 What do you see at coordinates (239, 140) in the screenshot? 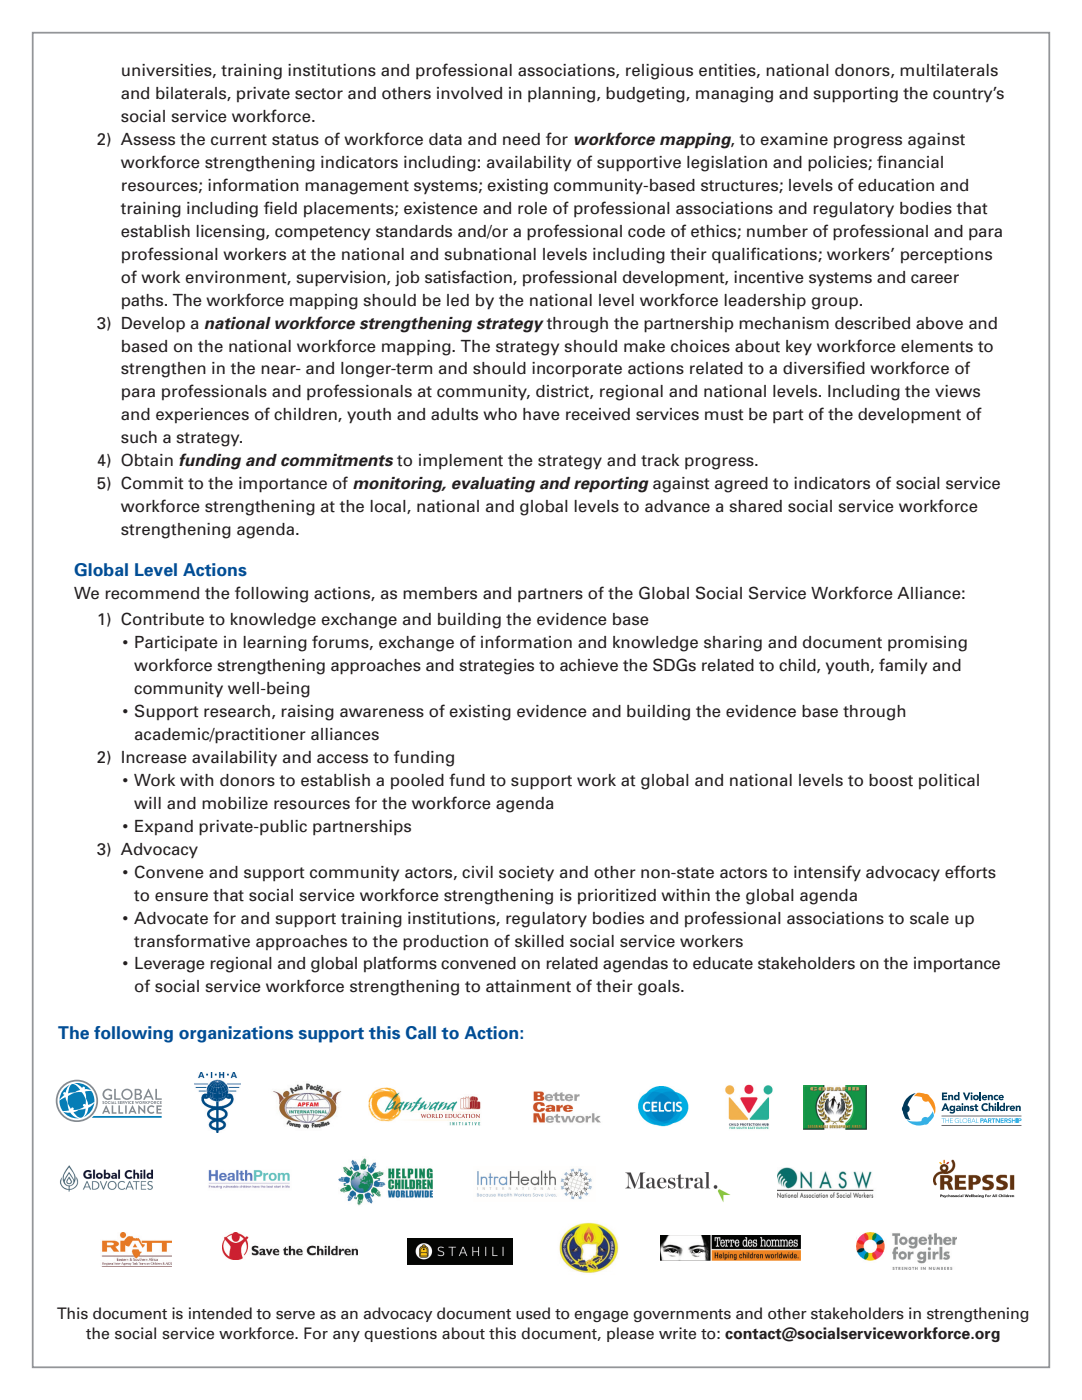
I see `current` at bounding box center [239, 140].
